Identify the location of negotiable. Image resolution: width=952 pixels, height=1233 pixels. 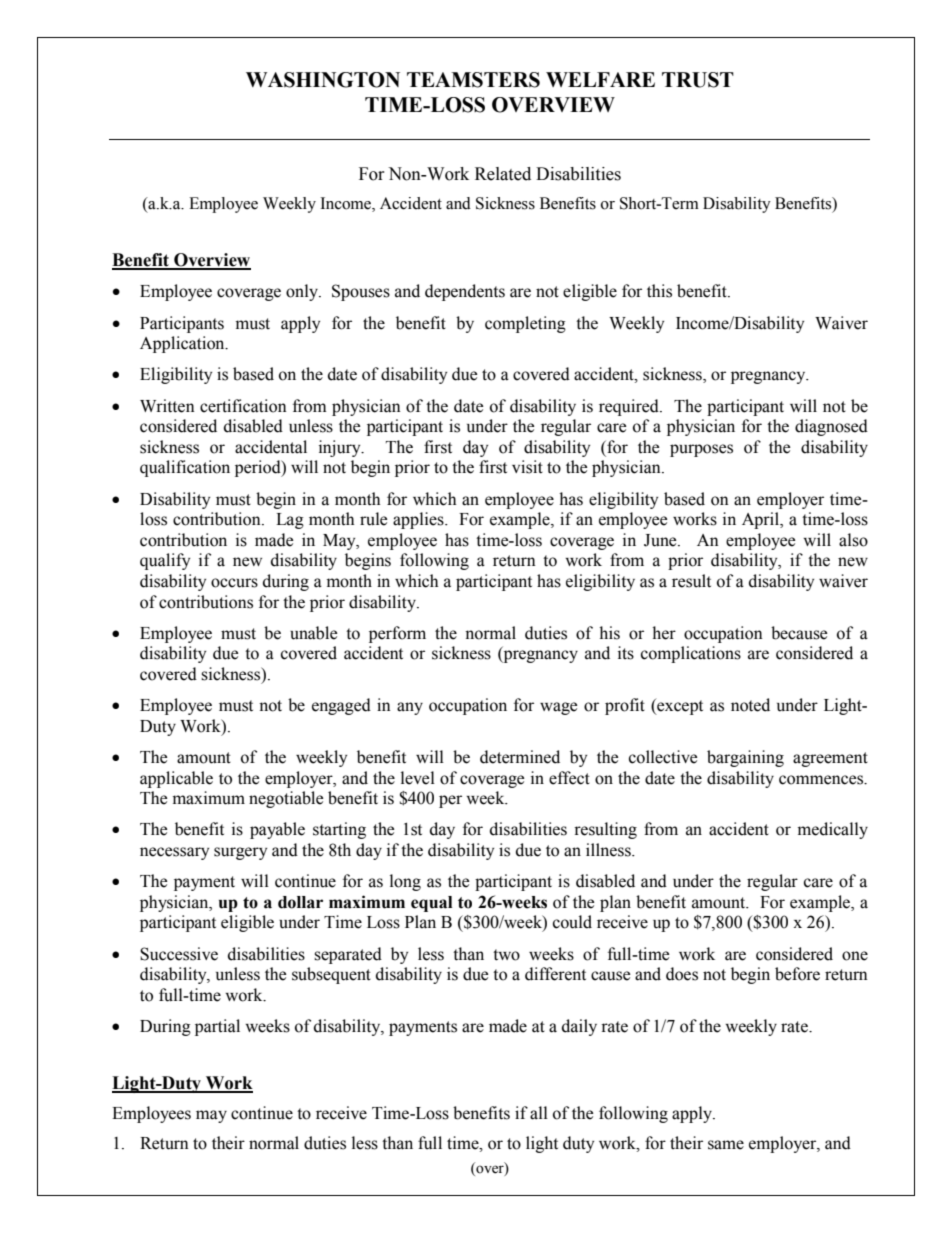
(286, 799).
